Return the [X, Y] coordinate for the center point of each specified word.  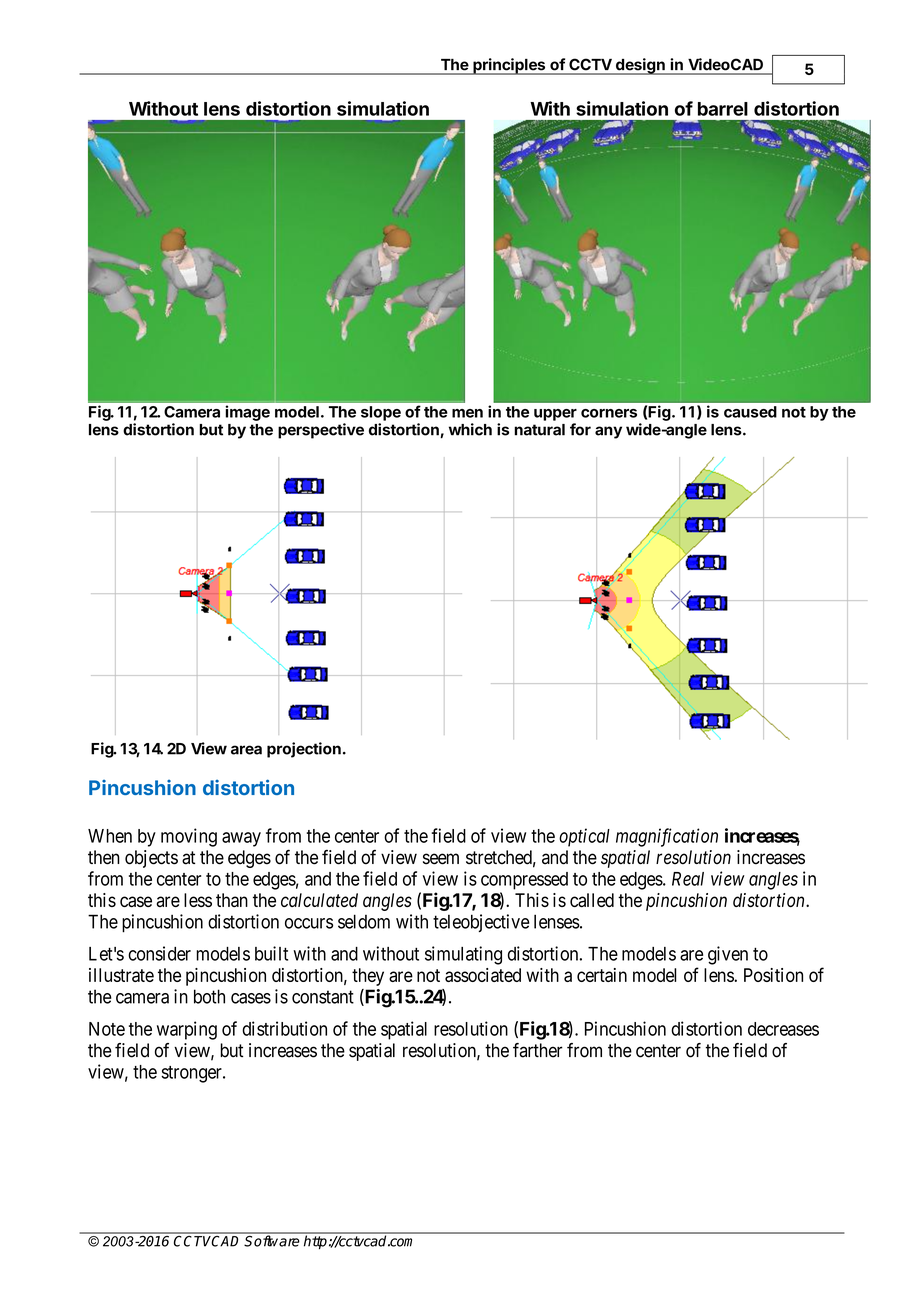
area [246, 750]
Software [272, 1240]
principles [509, 66]
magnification [667, 837]
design [640, 66]
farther [538, 1050]
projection [304, 750]
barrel [723, 109]
